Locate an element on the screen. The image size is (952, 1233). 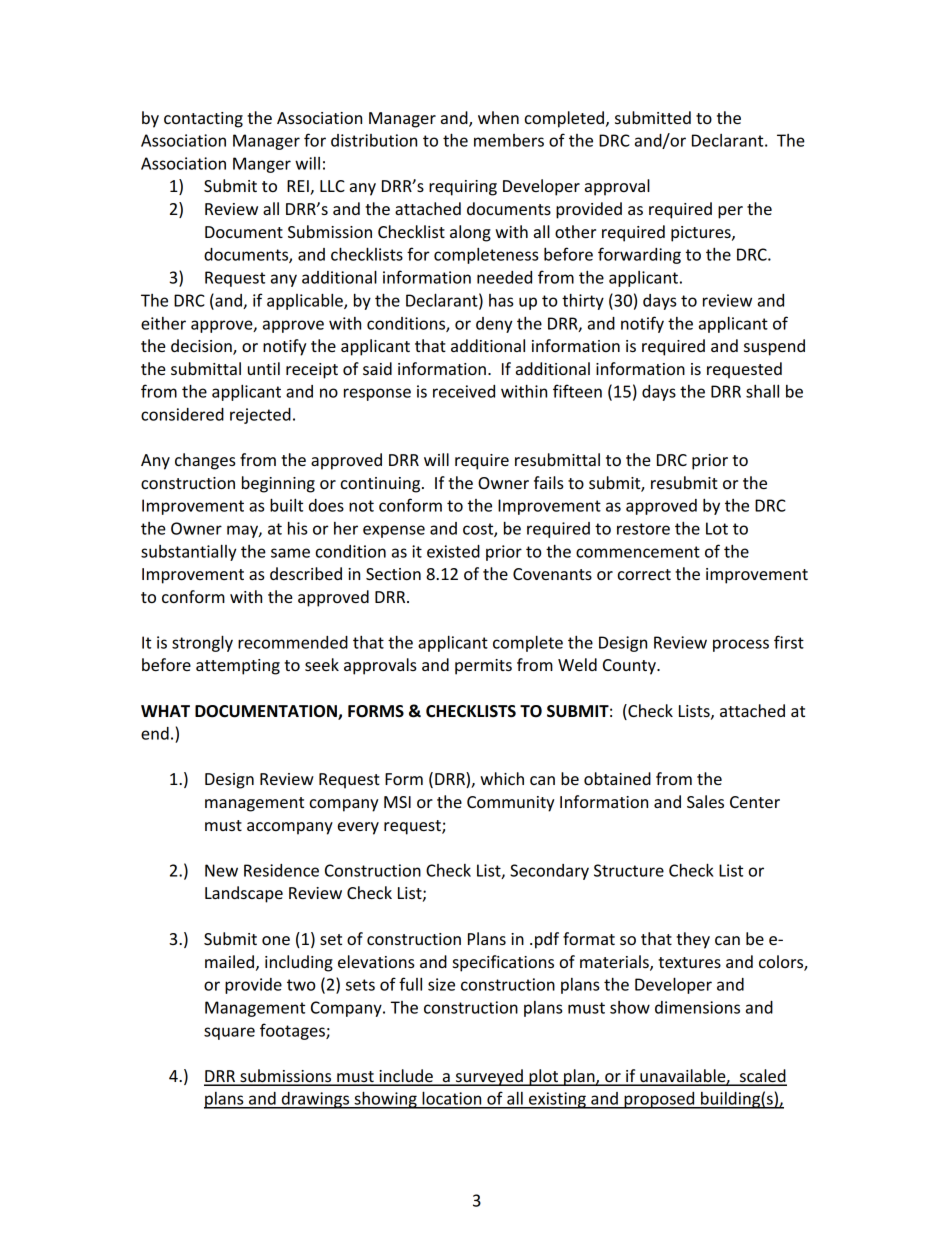
Manger is located at coordinates (262, 165).
